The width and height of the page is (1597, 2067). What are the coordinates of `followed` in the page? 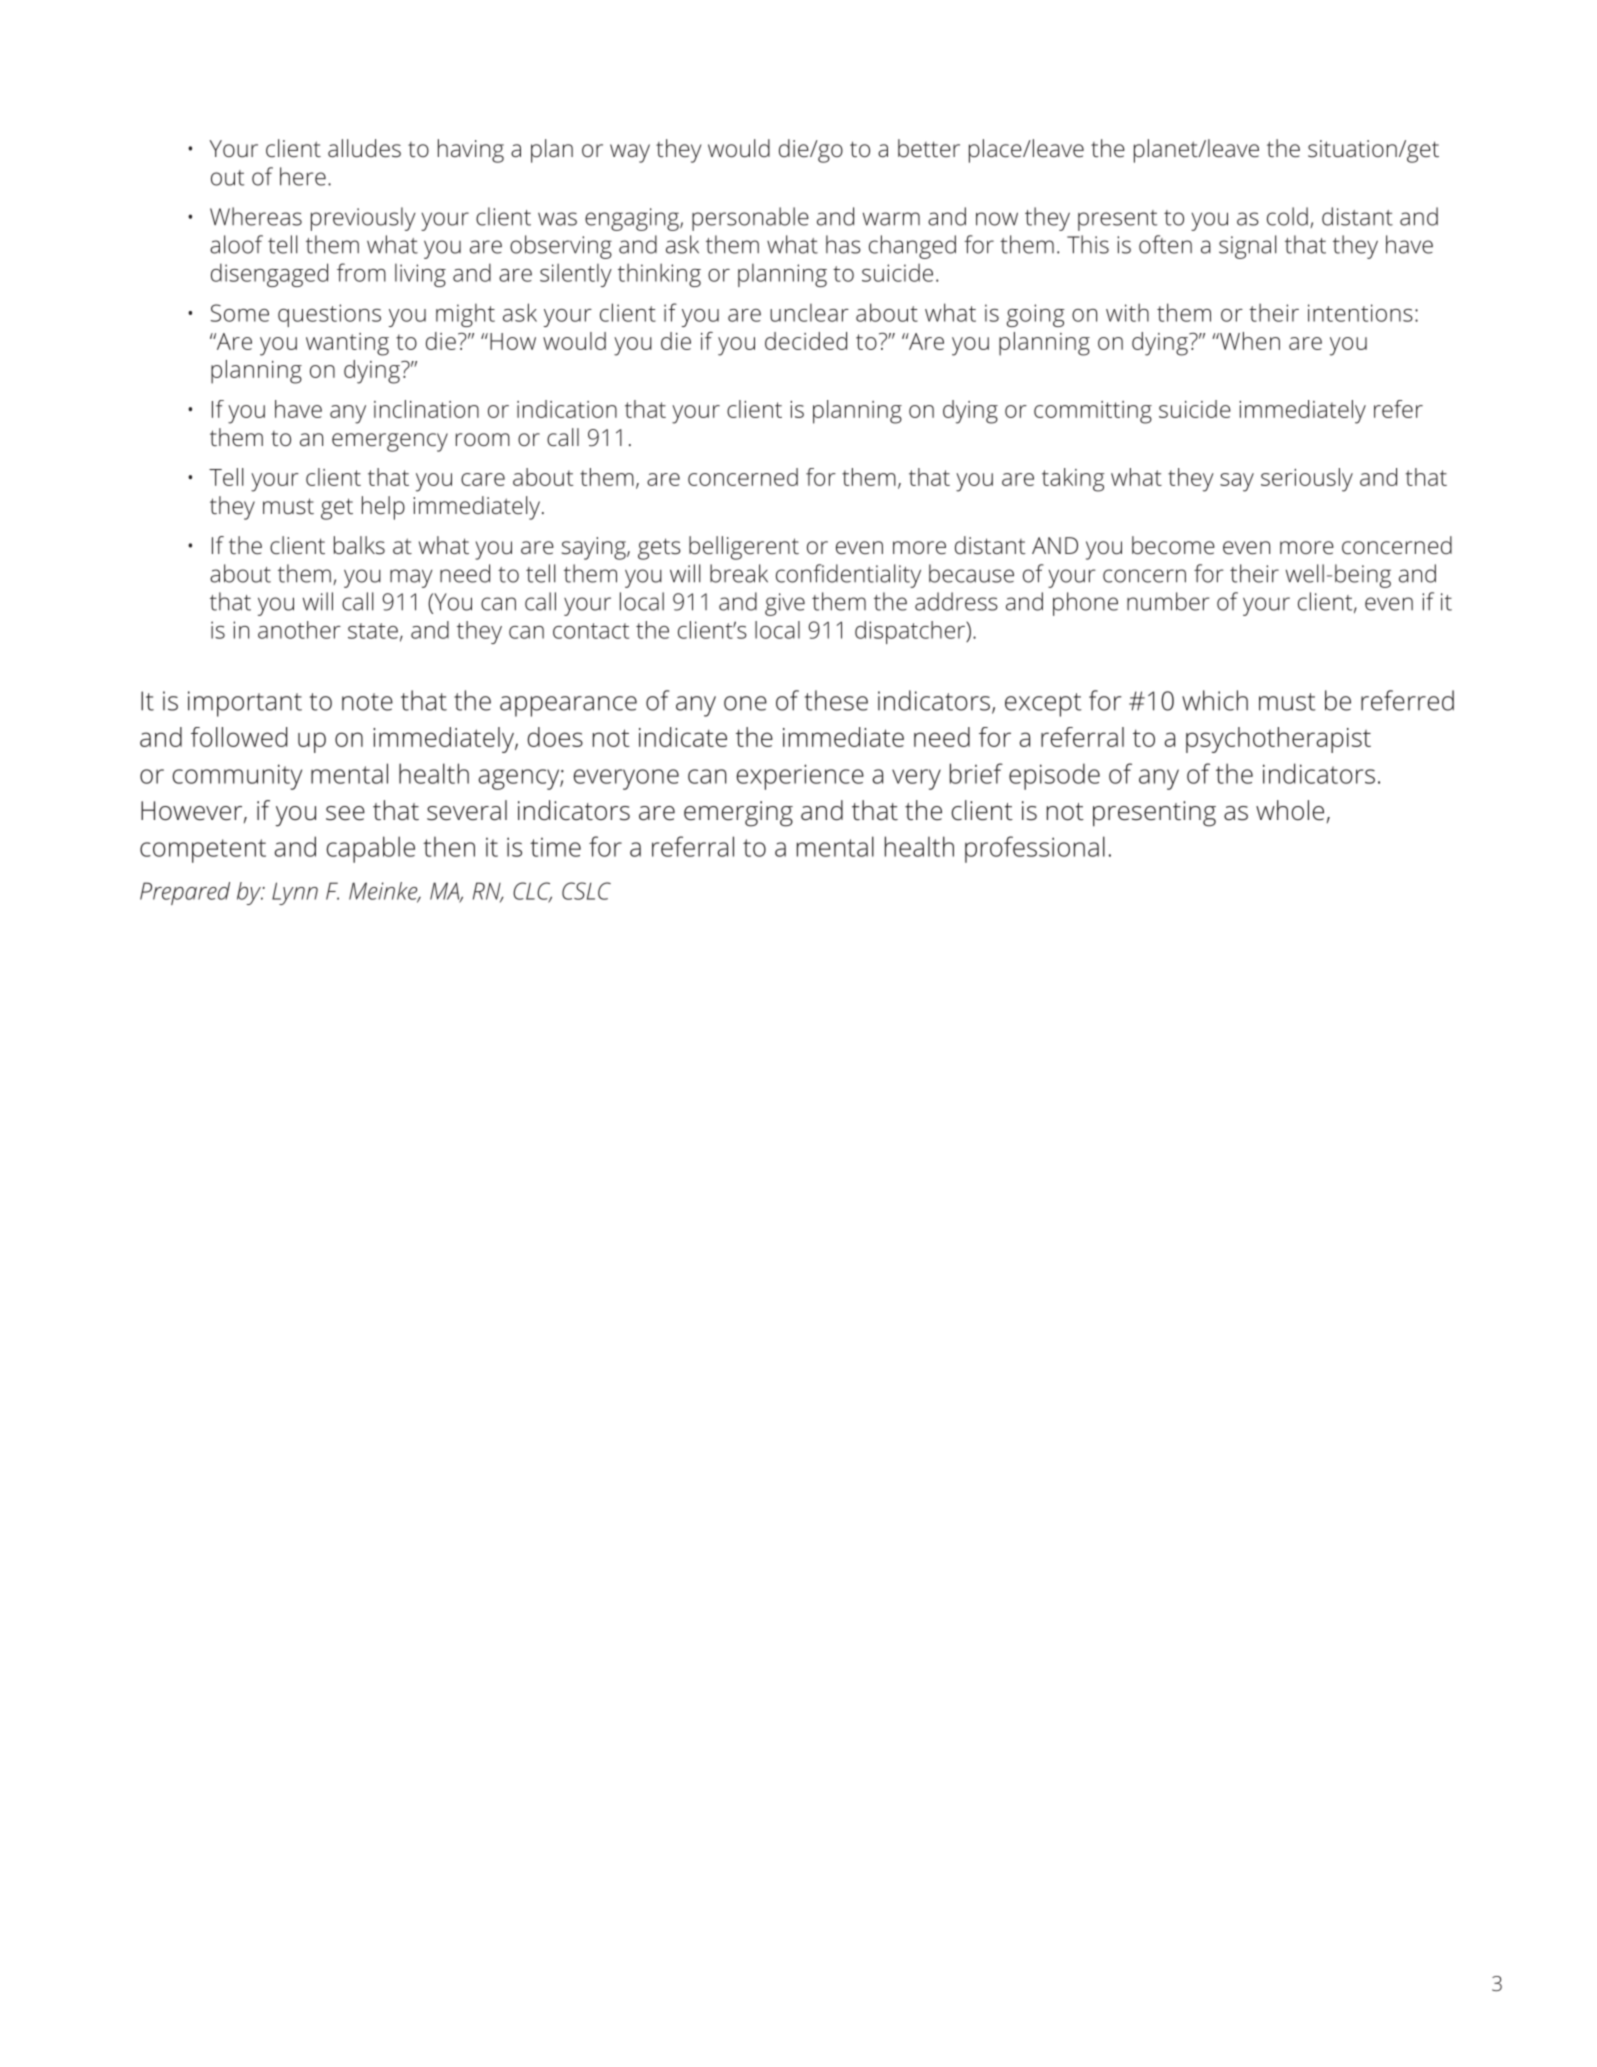 It's located at (239, 737).
